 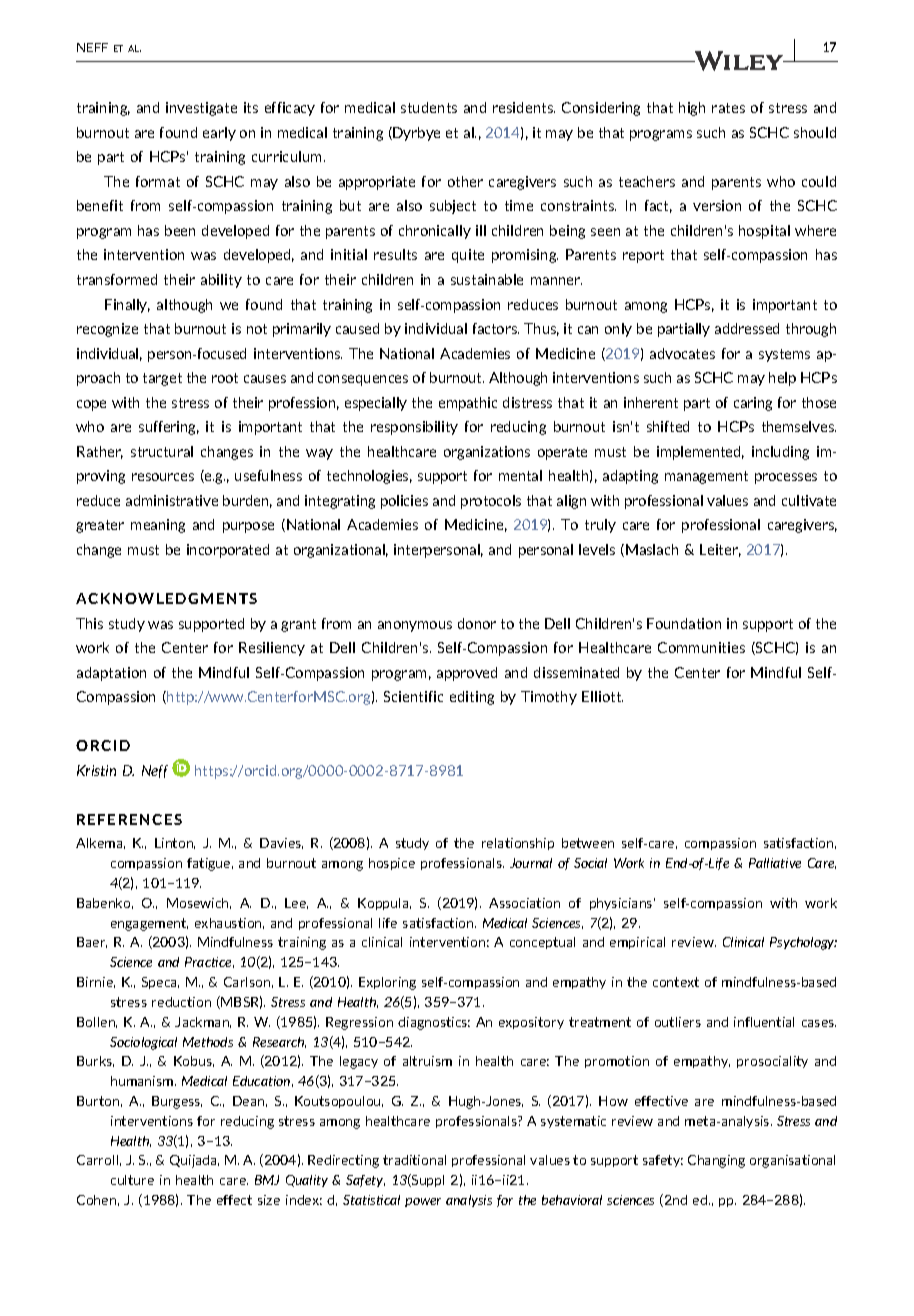 What do you see at coordinates (706, 477) in the image?
I see `management` at bounding box center [706, 477].
